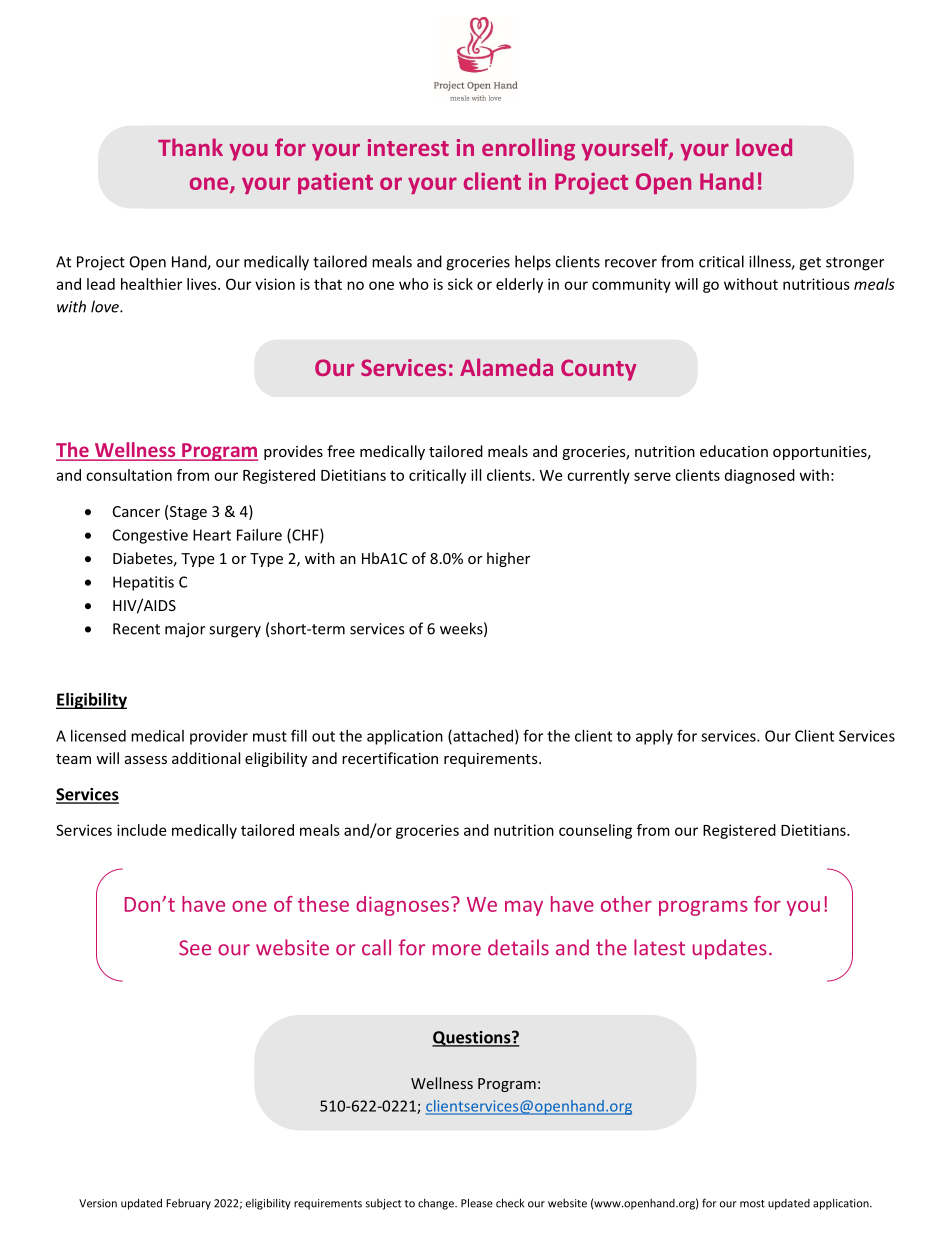 This document has width=952, height=1233. I want to click on Thank, so click(190, 147).
